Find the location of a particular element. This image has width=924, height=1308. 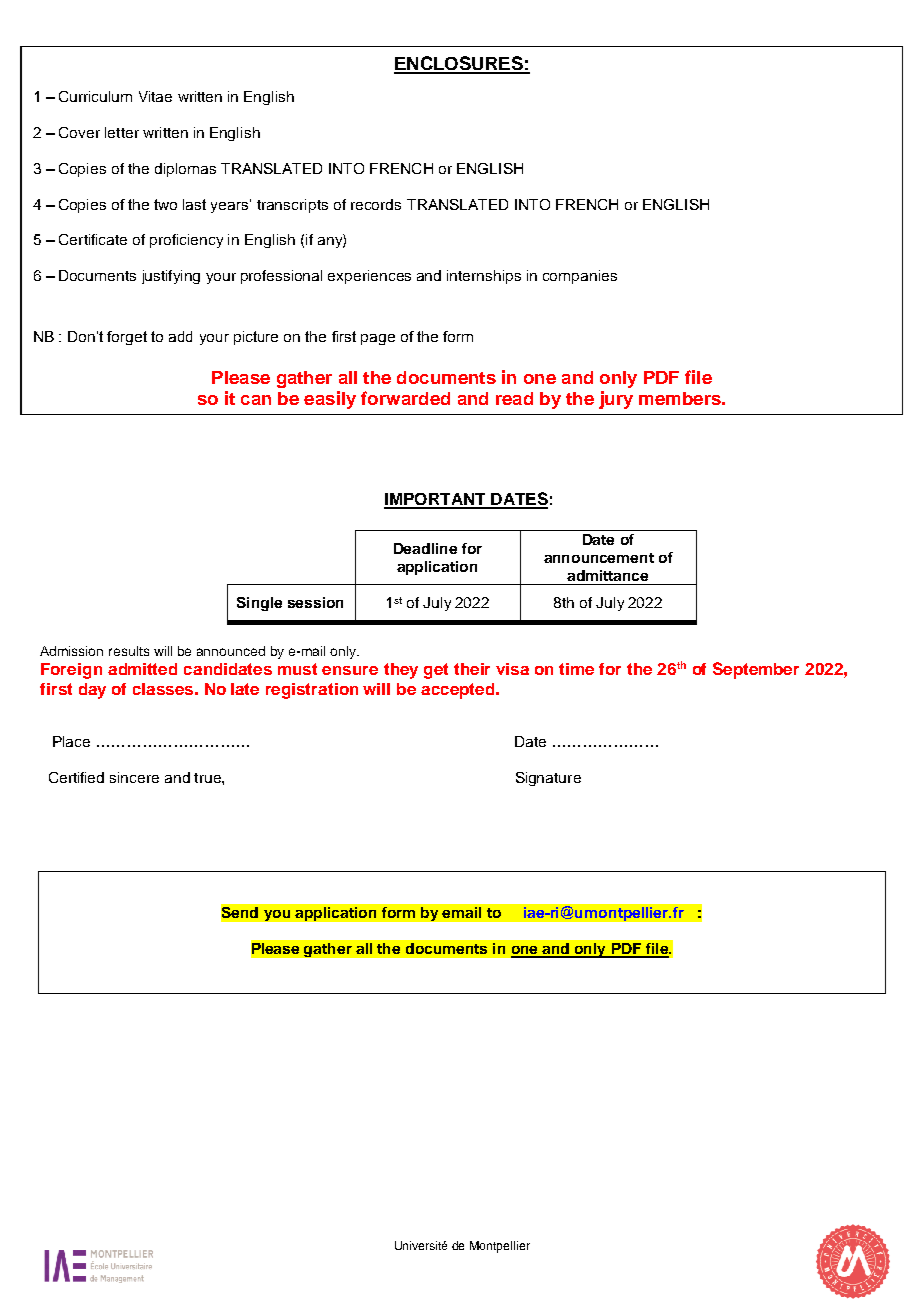

jury is located at coordinates (616, 400).
